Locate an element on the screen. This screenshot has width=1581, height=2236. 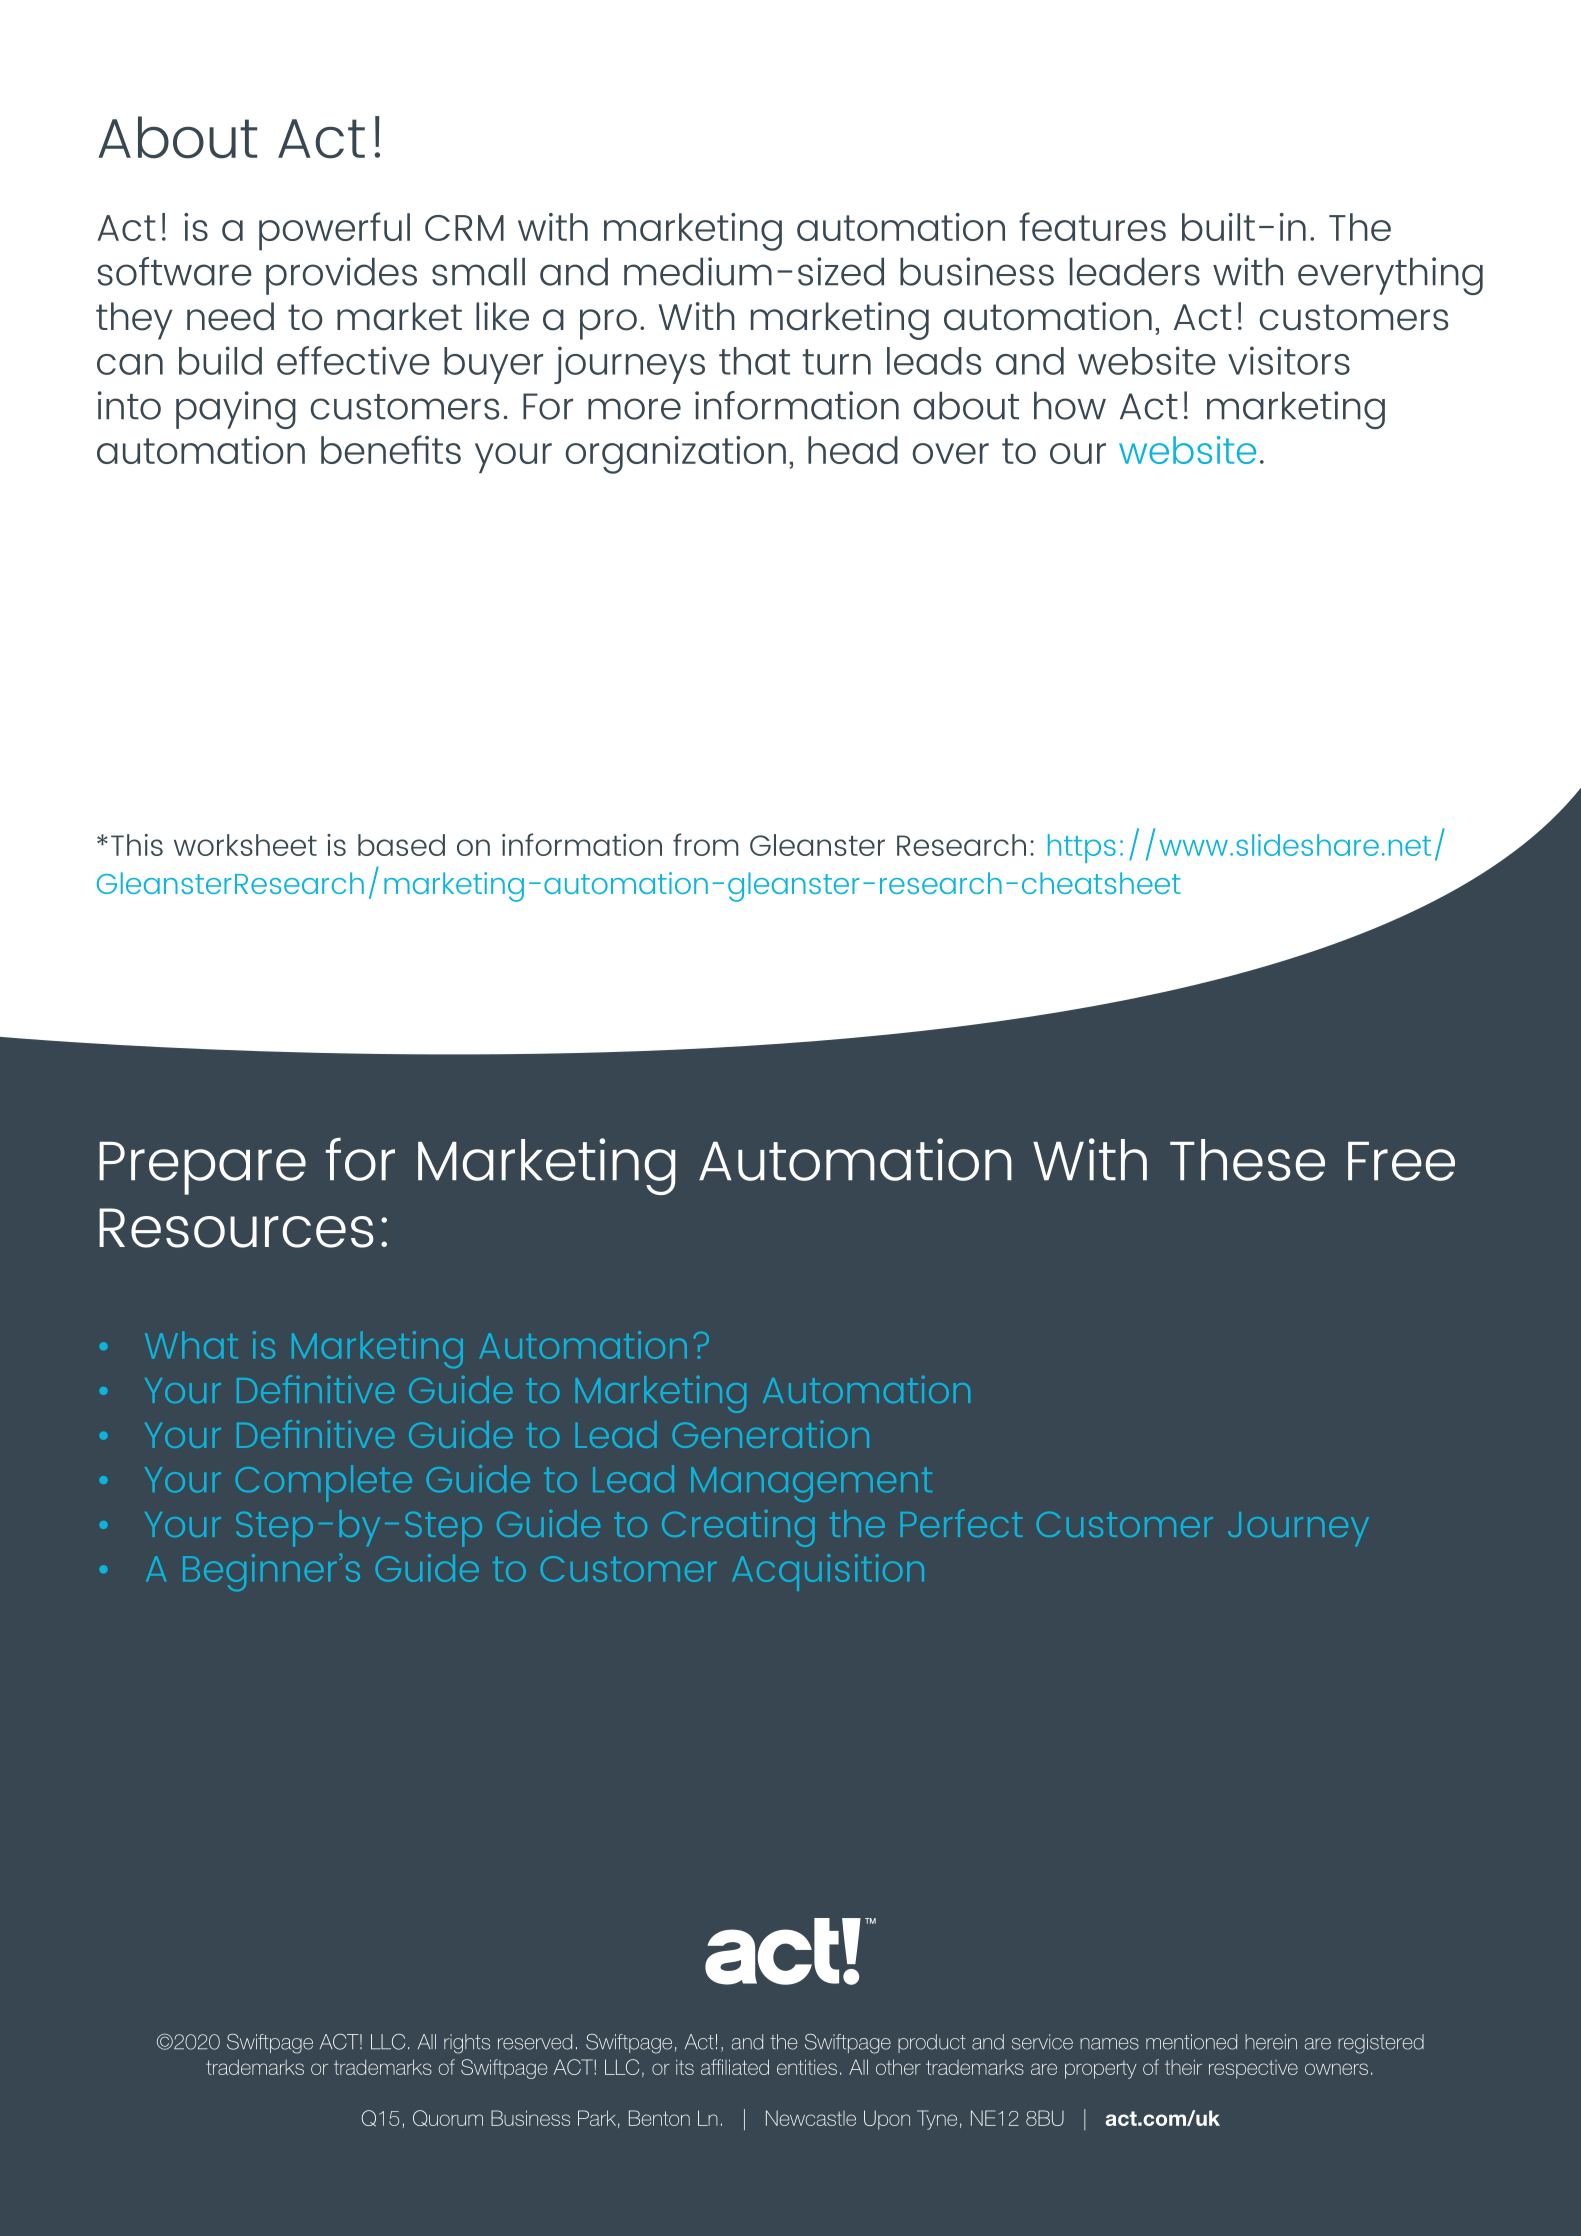
Generation is located at coordinates (770, 1434).
